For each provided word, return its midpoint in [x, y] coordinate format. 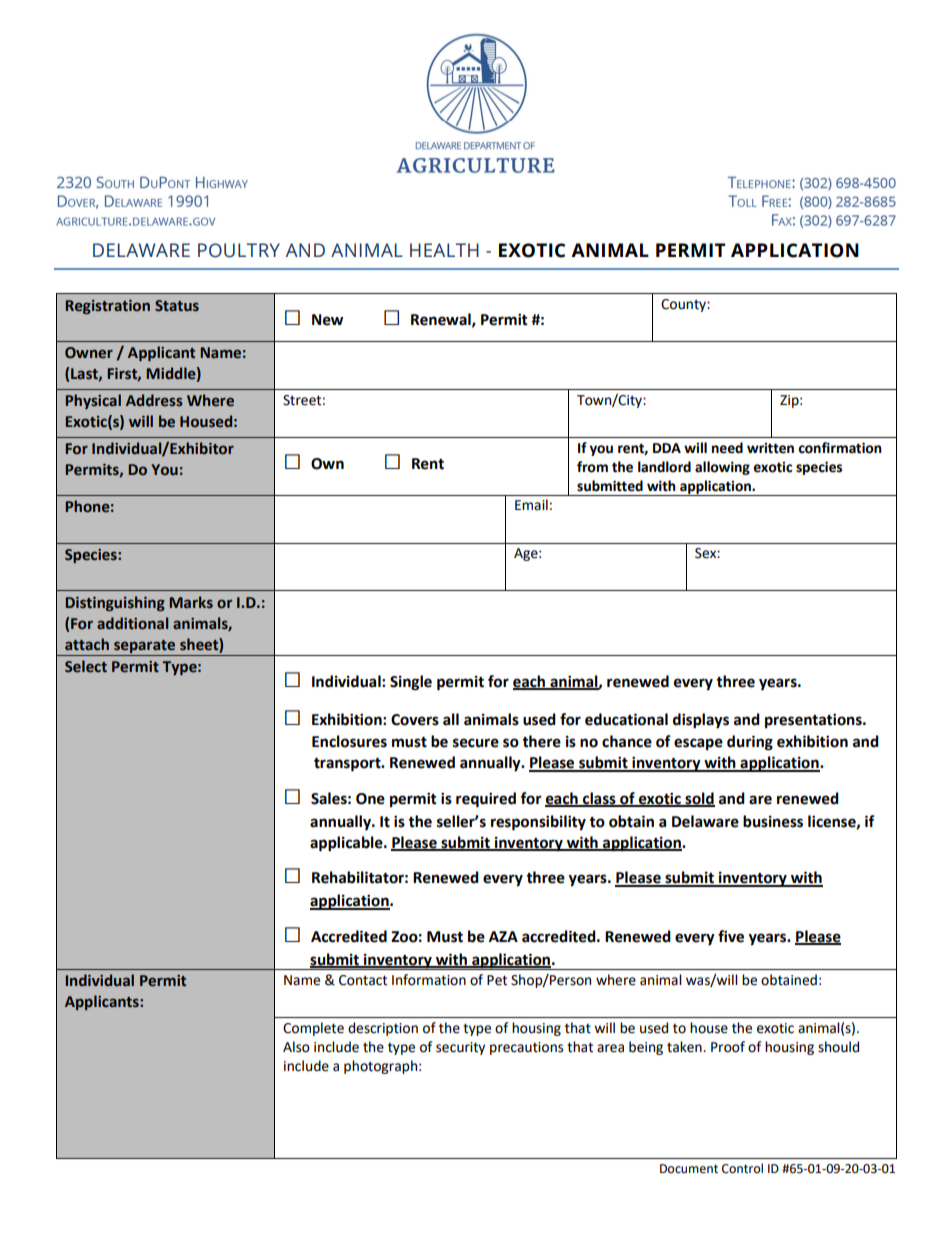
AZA [503, 936]
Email [531, 505]
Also [296, 1047]
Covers [415, 720]
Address [154, 400]
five [731, 936]
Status [177, 306]
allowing [722, 468]
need [727, 448]
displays [701, 721]
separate [144, 646]
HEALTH [444, 250]
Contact [363, 980]
